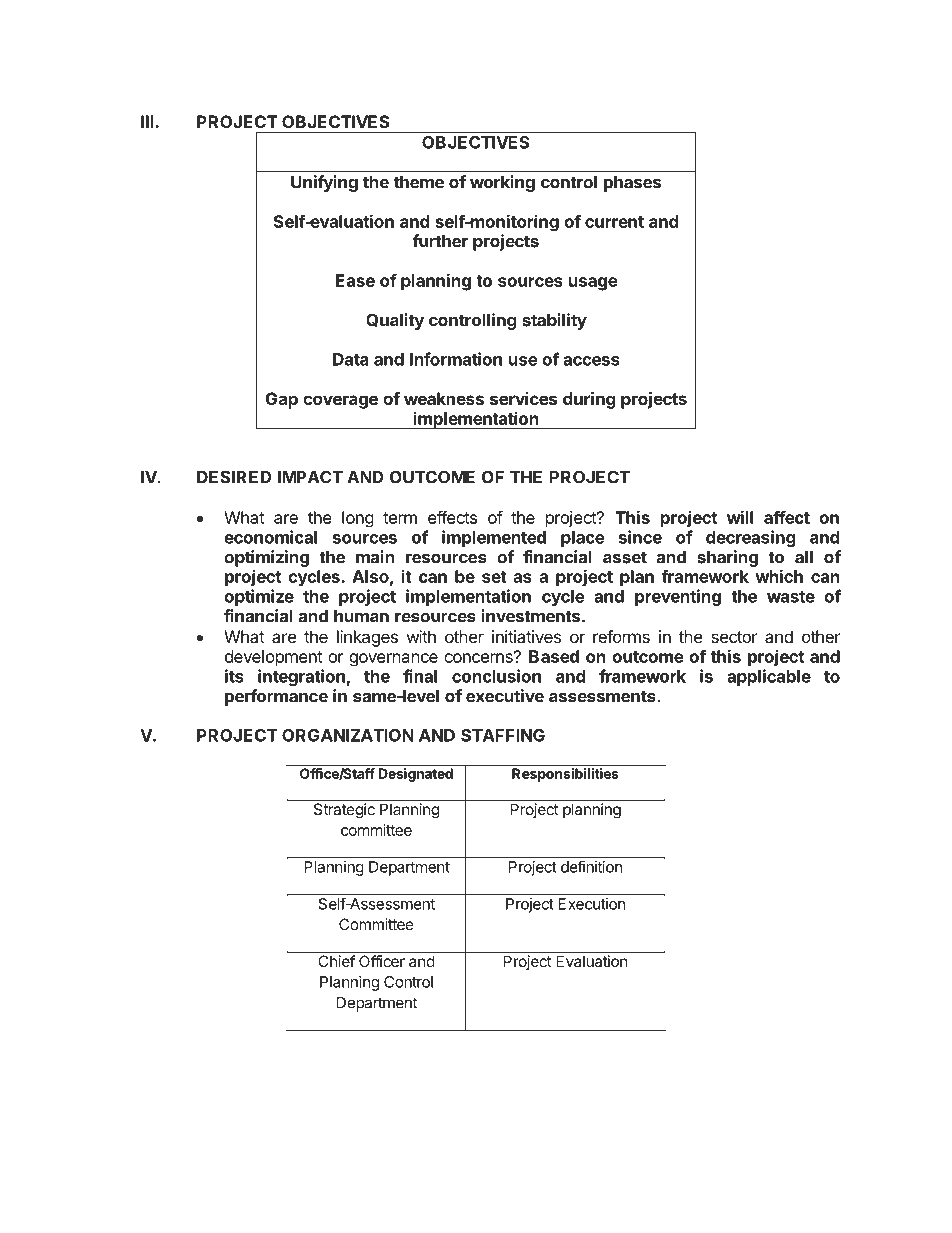 This screenshot has width=952, height=1233. Describe the element at coordinates (505, 696) in the screenshot. I see `executive` at that location.
